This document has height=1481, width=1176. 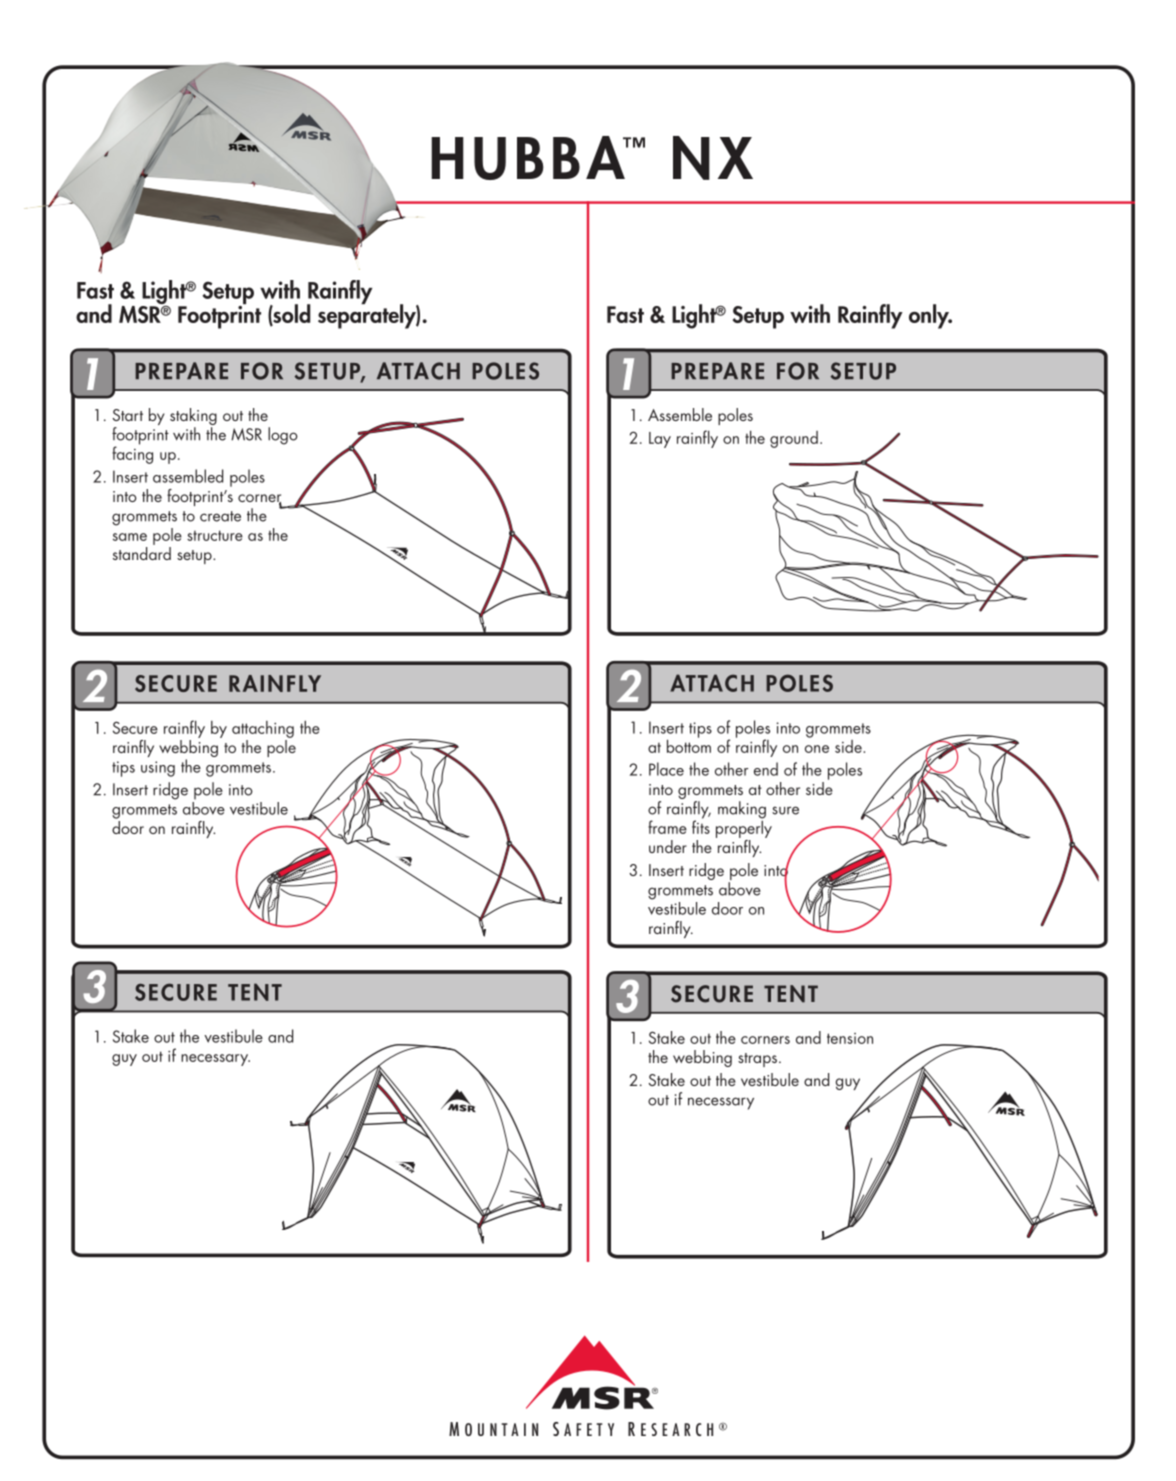 I want to click on properly, so click(x=744, y=828).
